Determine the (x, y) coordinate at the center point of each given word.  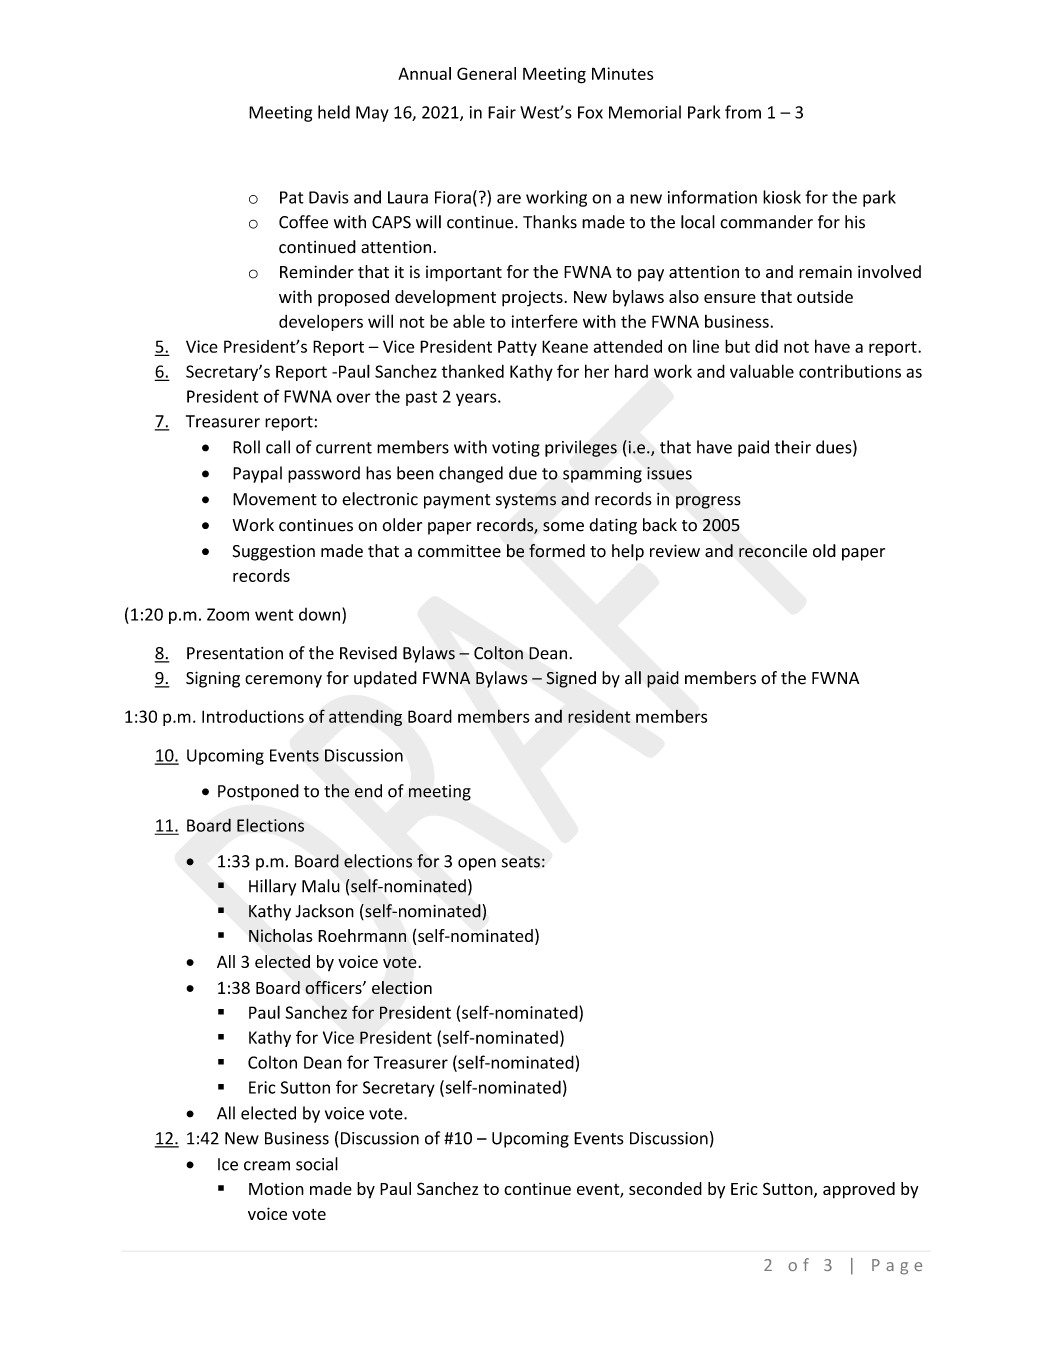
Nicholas (281, 935)
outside (825, 296)
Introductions (253, 716)
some (563, 527)
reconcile (773, 551)
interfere (545, 321)
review (675, 551)
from (743, 112)
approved (859, 1190)
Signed (571, 679)
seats (521, 862)
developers (321, 323)
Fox (590, 112)
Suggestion (273, 553)
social (317, 1164)
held (334, 112)
